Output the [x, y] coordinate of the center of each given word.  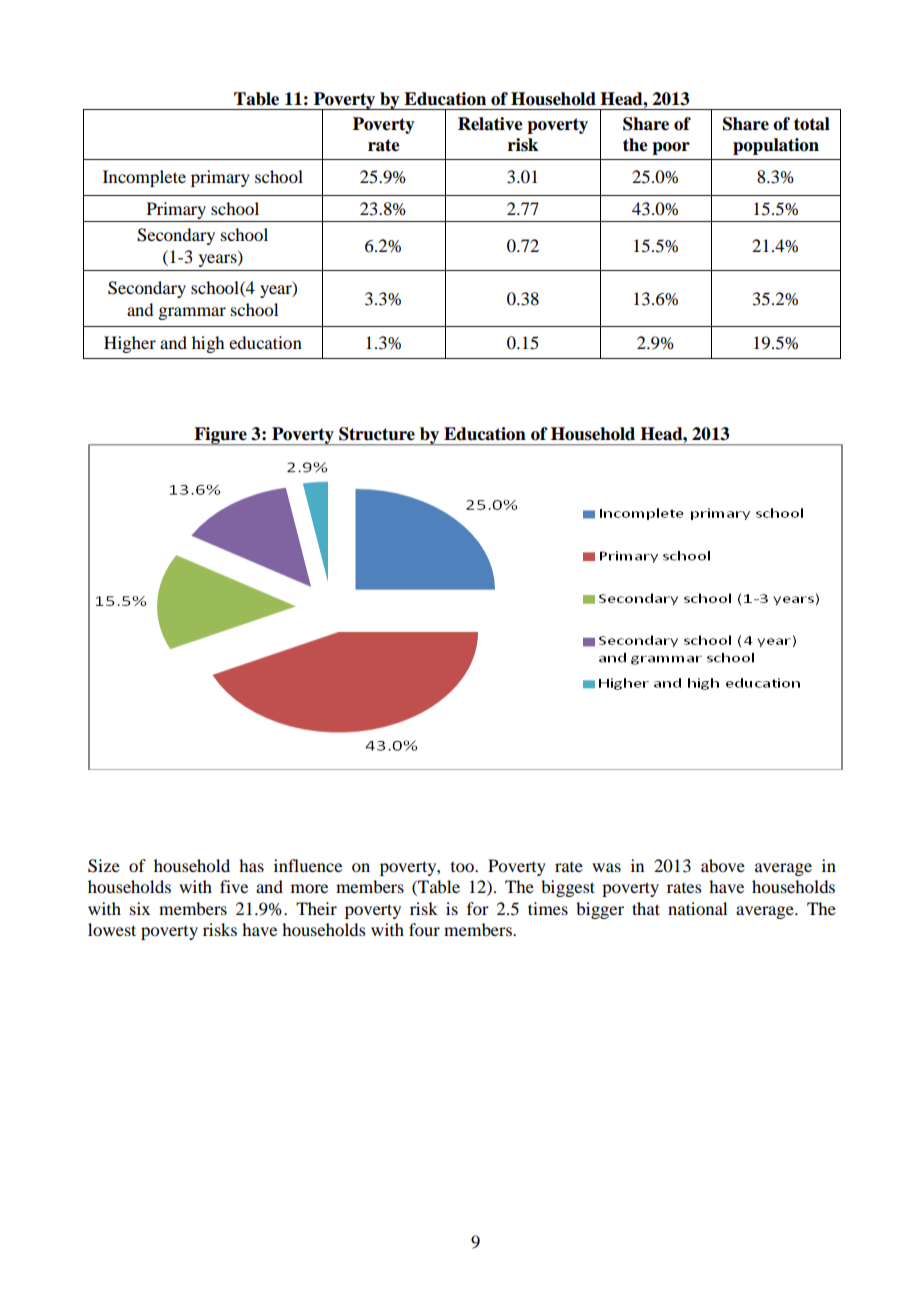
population [776, 146]
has [251, 865]
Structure [377, 434]
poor [671, 148]
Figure [220, 436]
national [697, 908]
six [140, 908]
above [723, 865]
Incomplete [144, 178]
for [478, 908]
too [463, 867]
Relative [490, 124]
